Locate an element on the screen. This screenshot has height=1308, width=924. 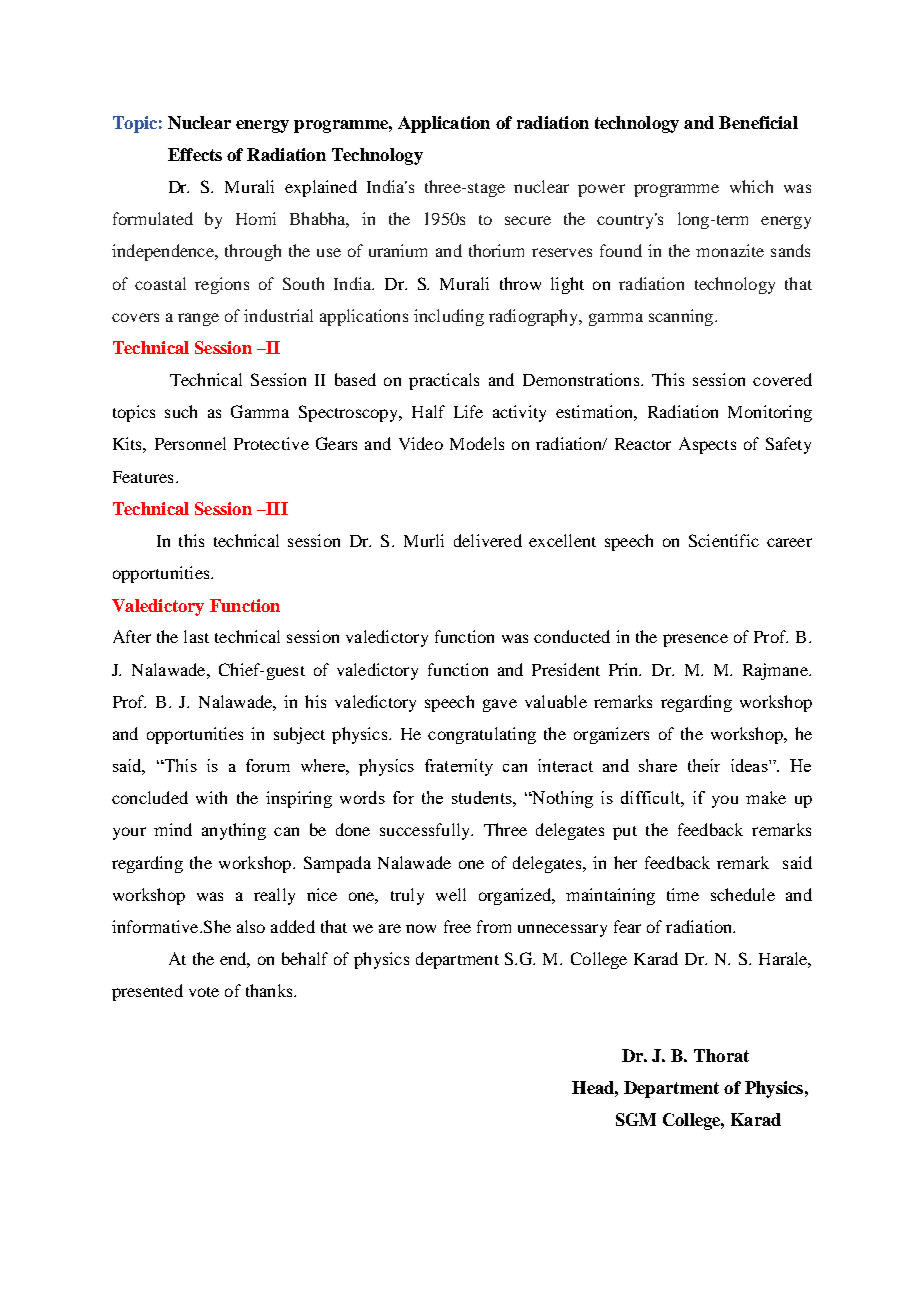
which is located at coordinates (751, 186).
